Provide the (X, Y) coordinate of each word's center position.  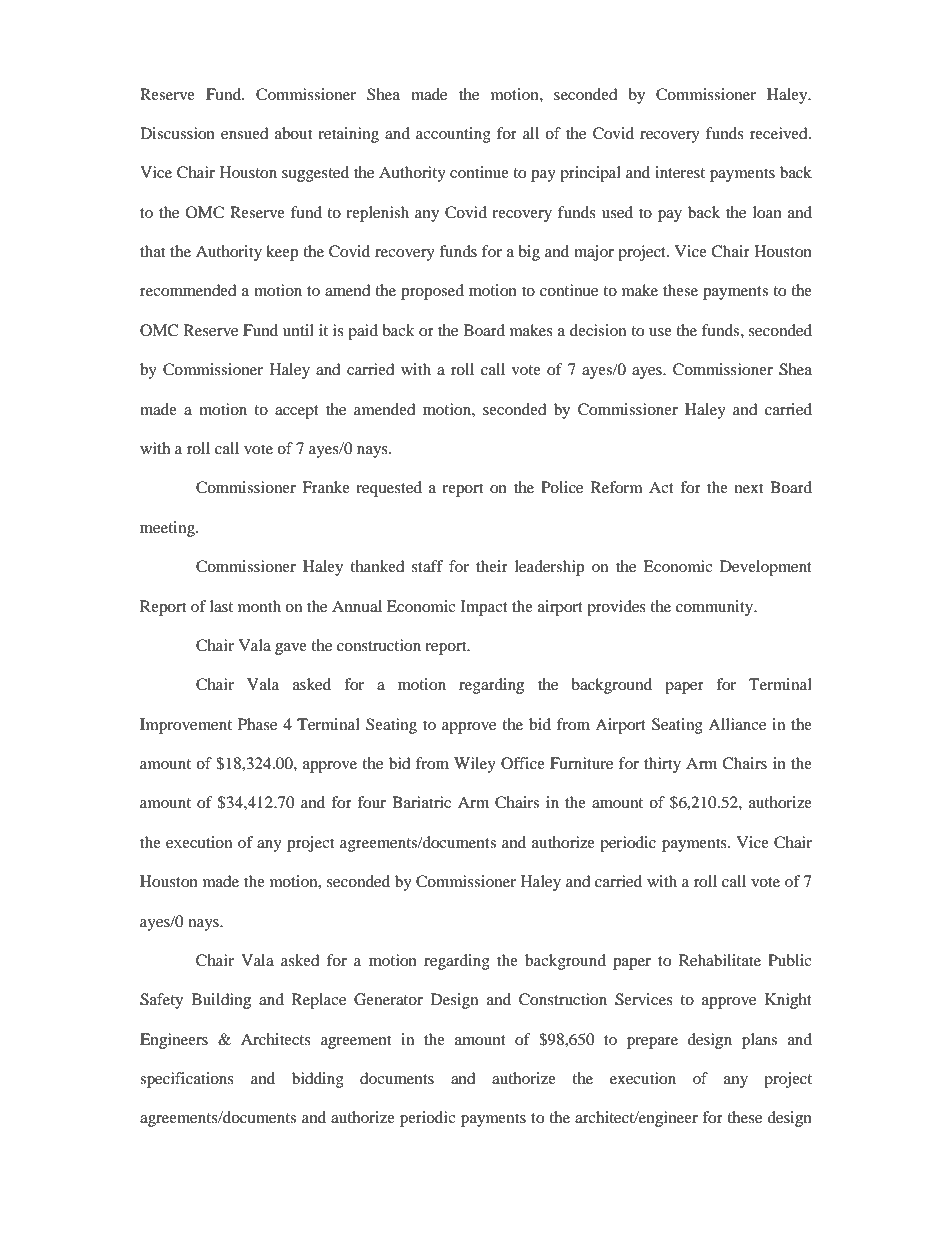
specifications (187, 1080)
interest (680, 172)
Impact (484, 608)
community (716, 608)
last (221, 606)
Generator (388, 999)
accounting (453, 135)
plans (759, 1041)
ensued (245, 133)
